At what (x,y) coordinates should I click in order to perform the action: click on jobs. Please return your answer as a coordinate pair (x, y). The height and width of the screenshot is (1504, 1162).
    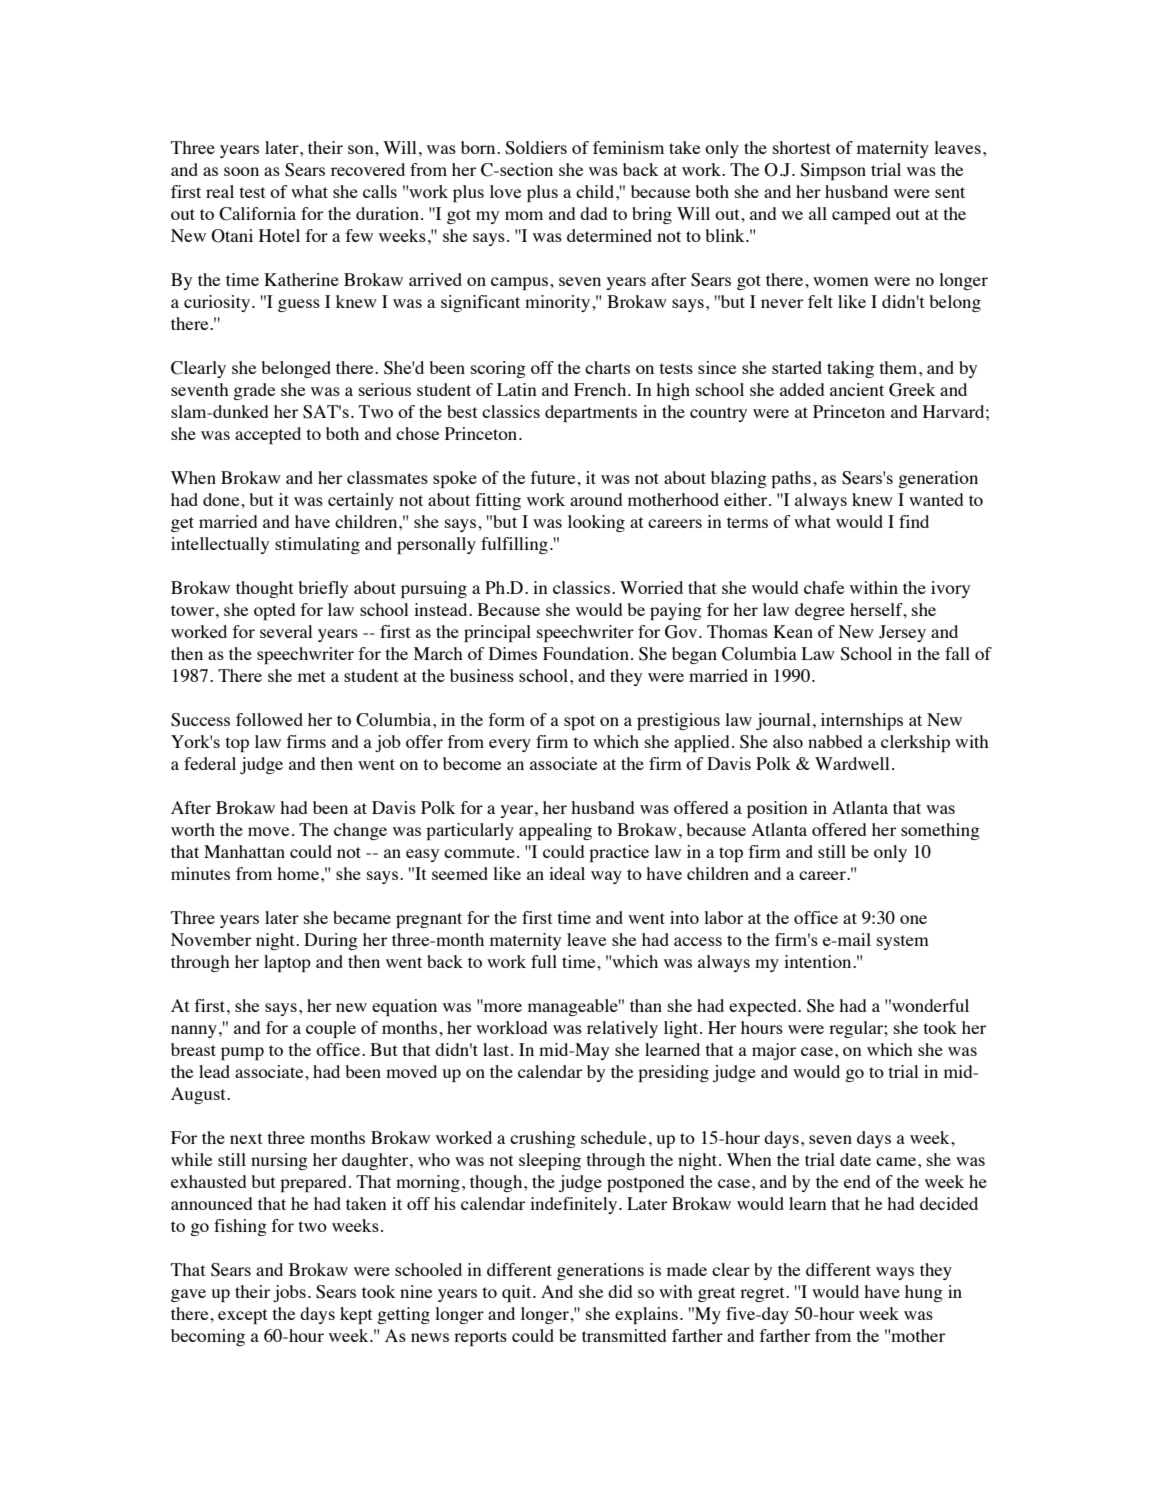
    Looking at the image, I should click on (289, 1293).
